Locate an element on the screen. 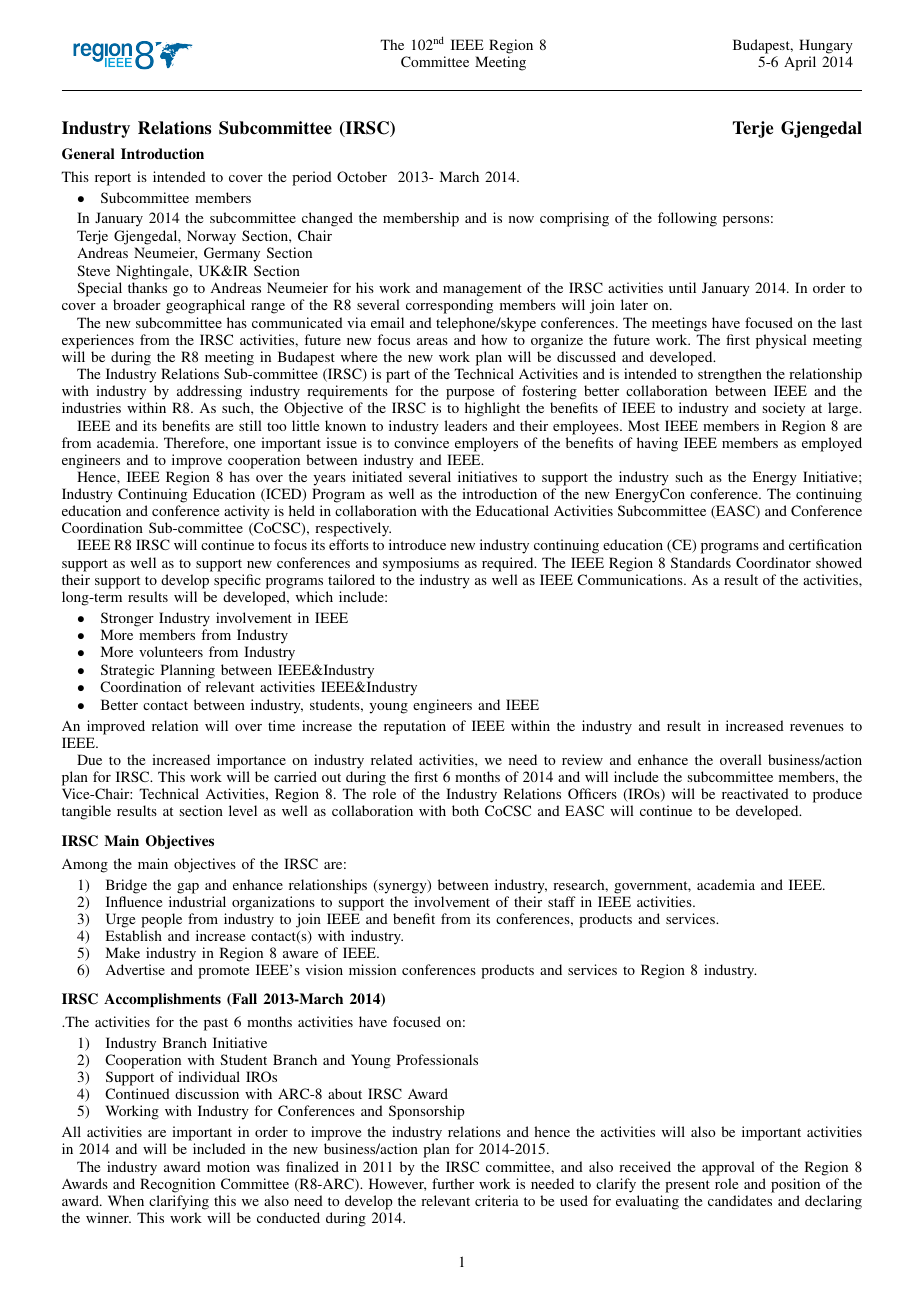 The width and height of the screenshot is (924, 1308). October is located at coordinates (362, 176).
